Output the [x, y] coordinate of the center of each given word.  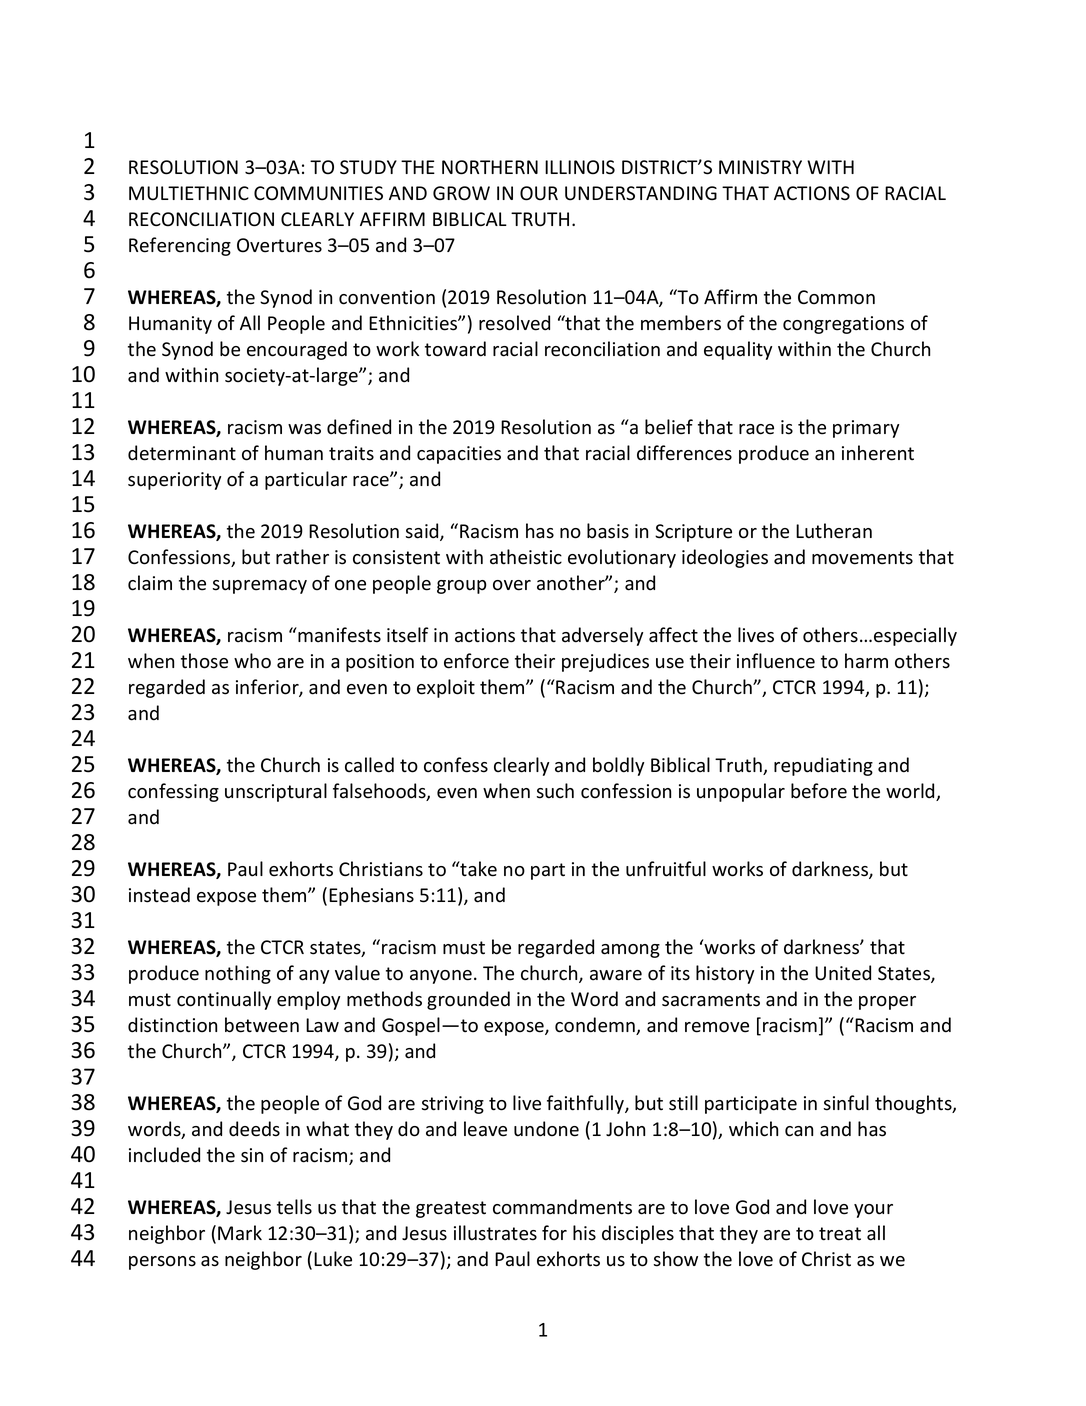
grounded [468, 1000]
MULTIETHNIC [189, 193]
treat [840, 1234]
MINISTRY [760, 167]
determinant [182, 453]
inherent [878, 453]
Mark [240, 1233]
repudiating [823, 766]
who [252, 661]
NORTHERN [490, 167]
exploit [446, 688]
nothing [238, 974]
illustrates [495, 1233]
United [843, 973]
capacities [459, 455]
